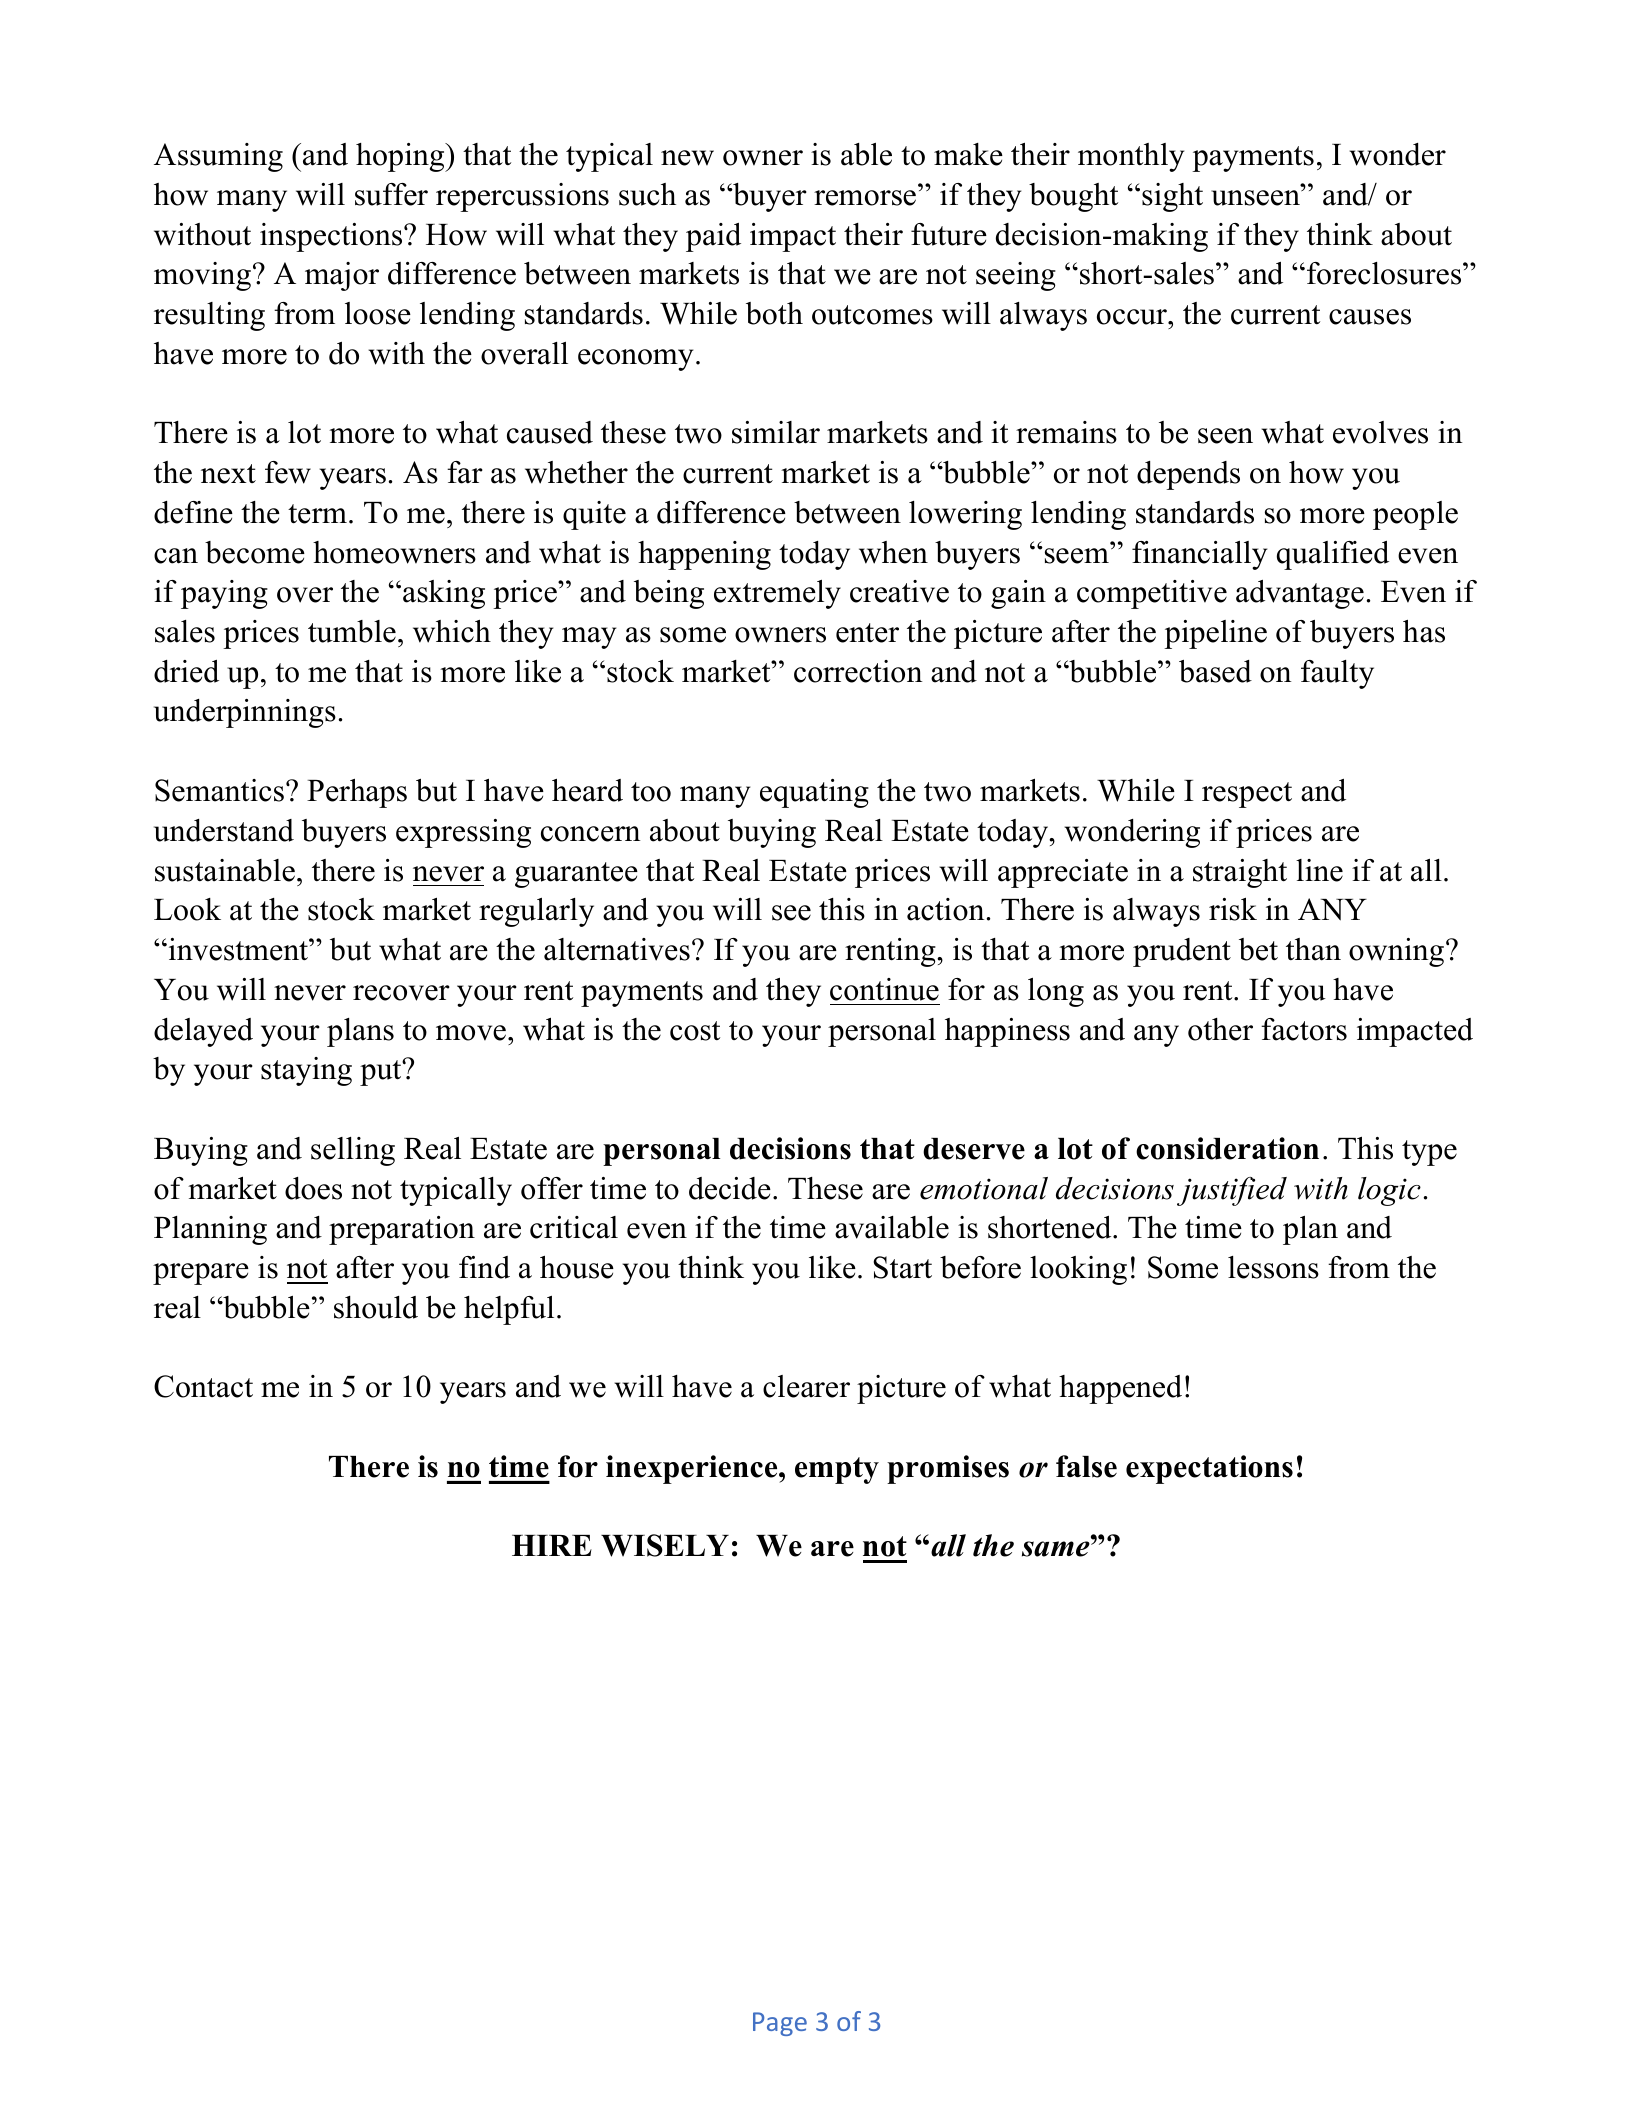  Describe the element at coordinates (306, 1071) in the screenshot. I see `staying` at that location.
